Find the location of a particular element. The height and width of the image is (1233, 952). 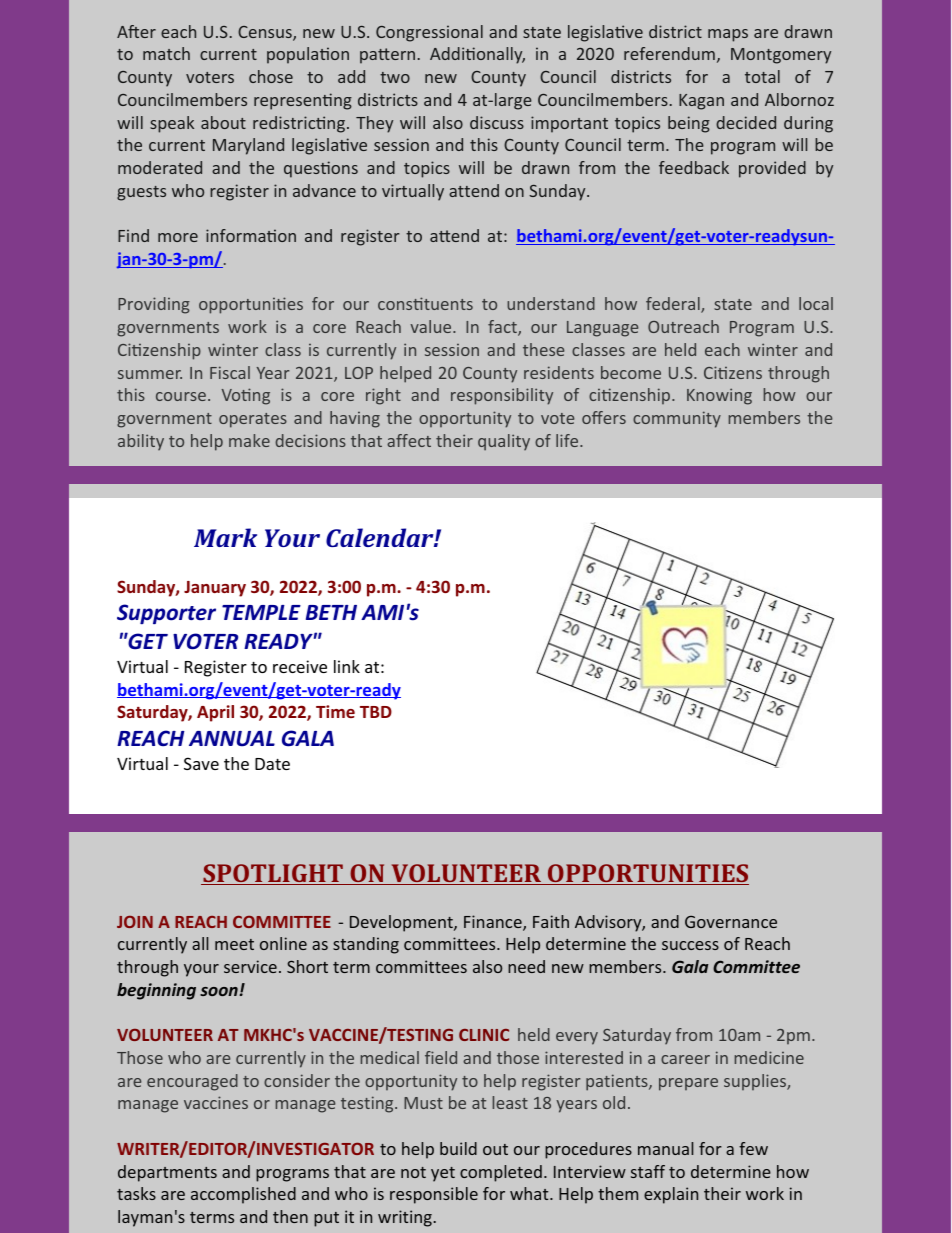

community is located at coordinates (677, 419).
